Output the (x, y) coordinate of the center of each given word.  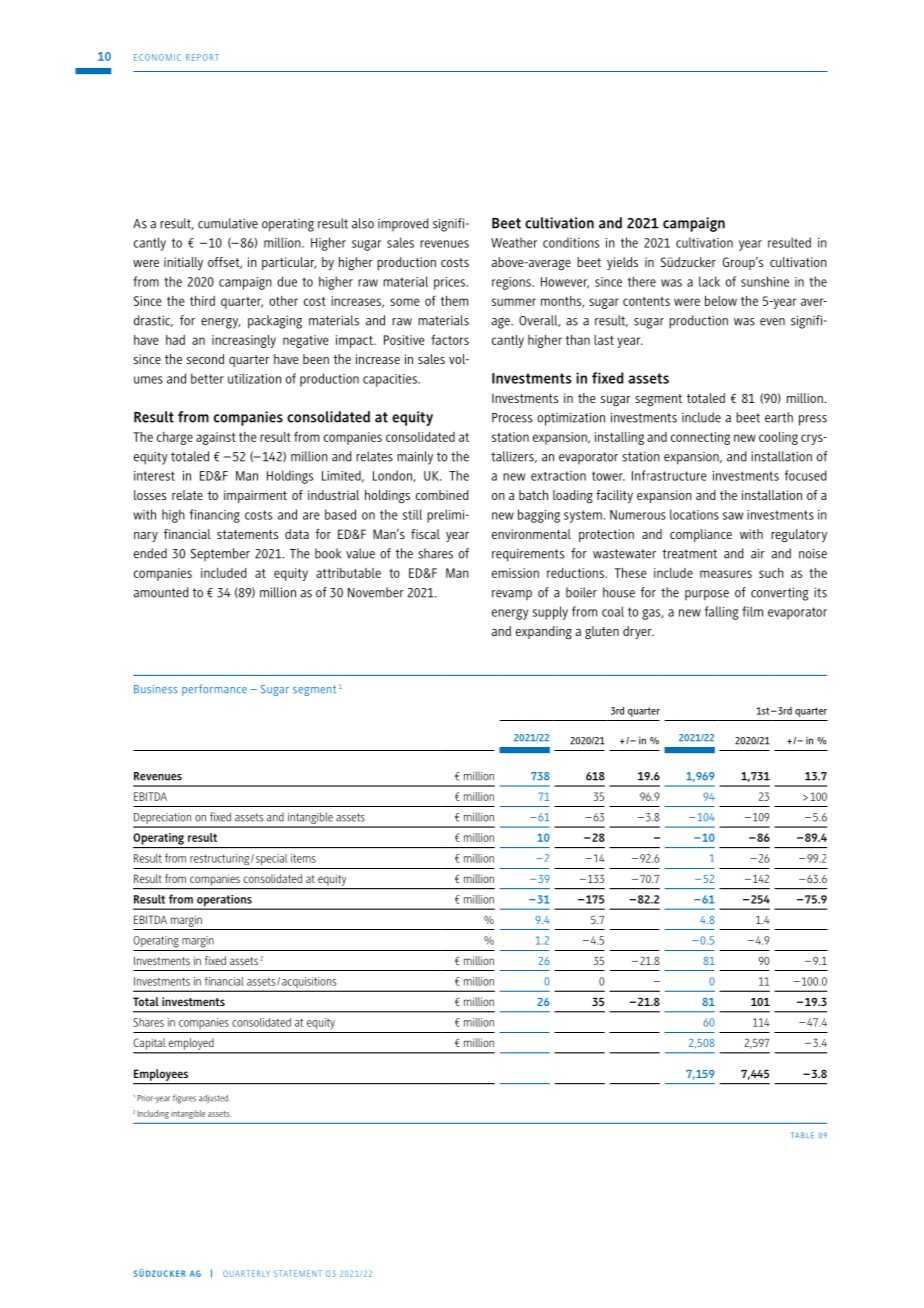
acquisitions (309, 984)
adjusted (214, 1099)
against (216, 438)
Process (512, 418)
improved (403, 224)
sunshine (765, 281)
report (202, 57)
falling (721, 613)
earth (779, 417)
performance (214, 690)
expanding (544, 633)
